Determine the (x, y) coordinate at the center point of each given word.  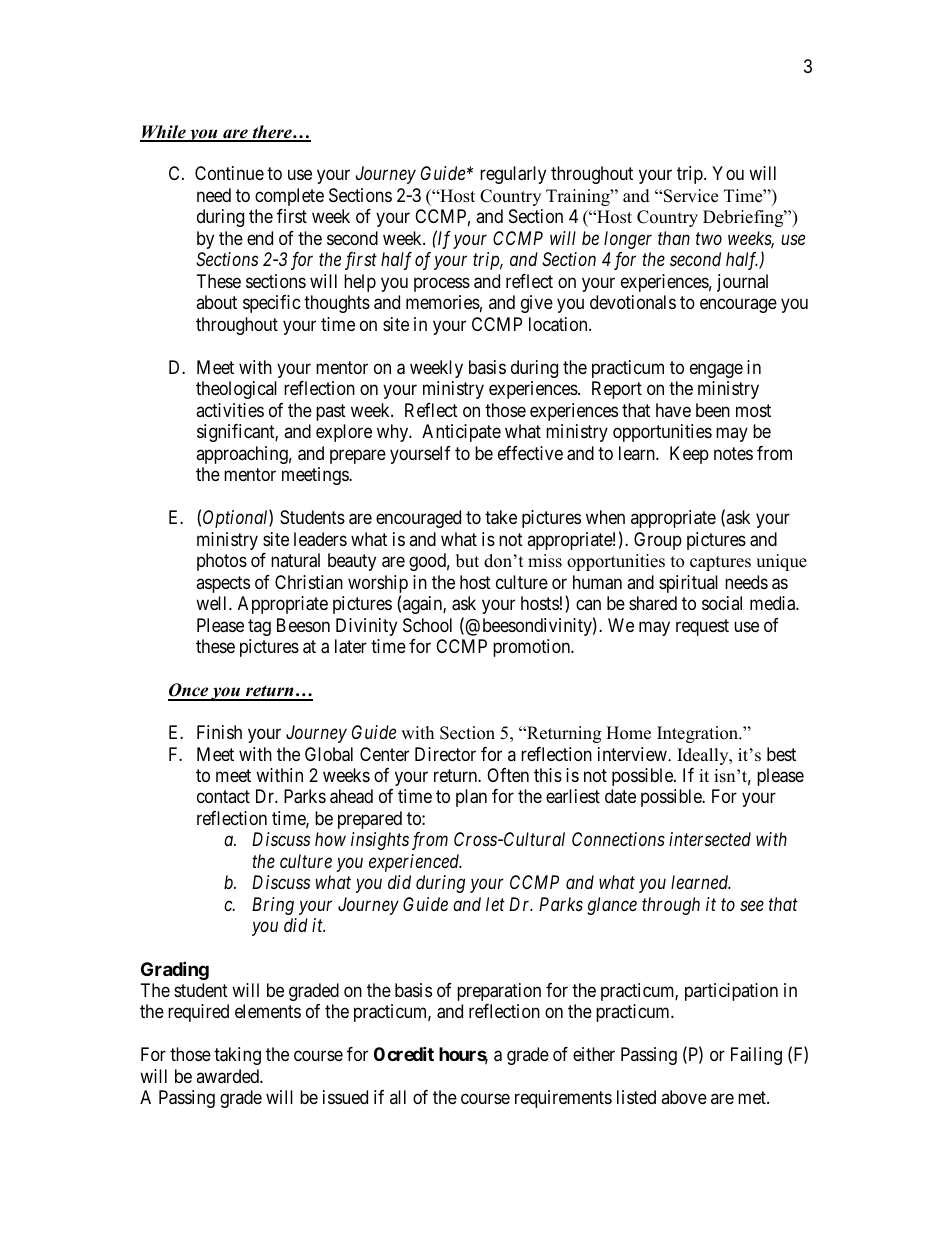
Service (691, 196)
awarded (228, 1076)
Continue (229, 173)
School (427, 625)
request (702, 627)
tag (259, 627)
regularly (513, 175)
